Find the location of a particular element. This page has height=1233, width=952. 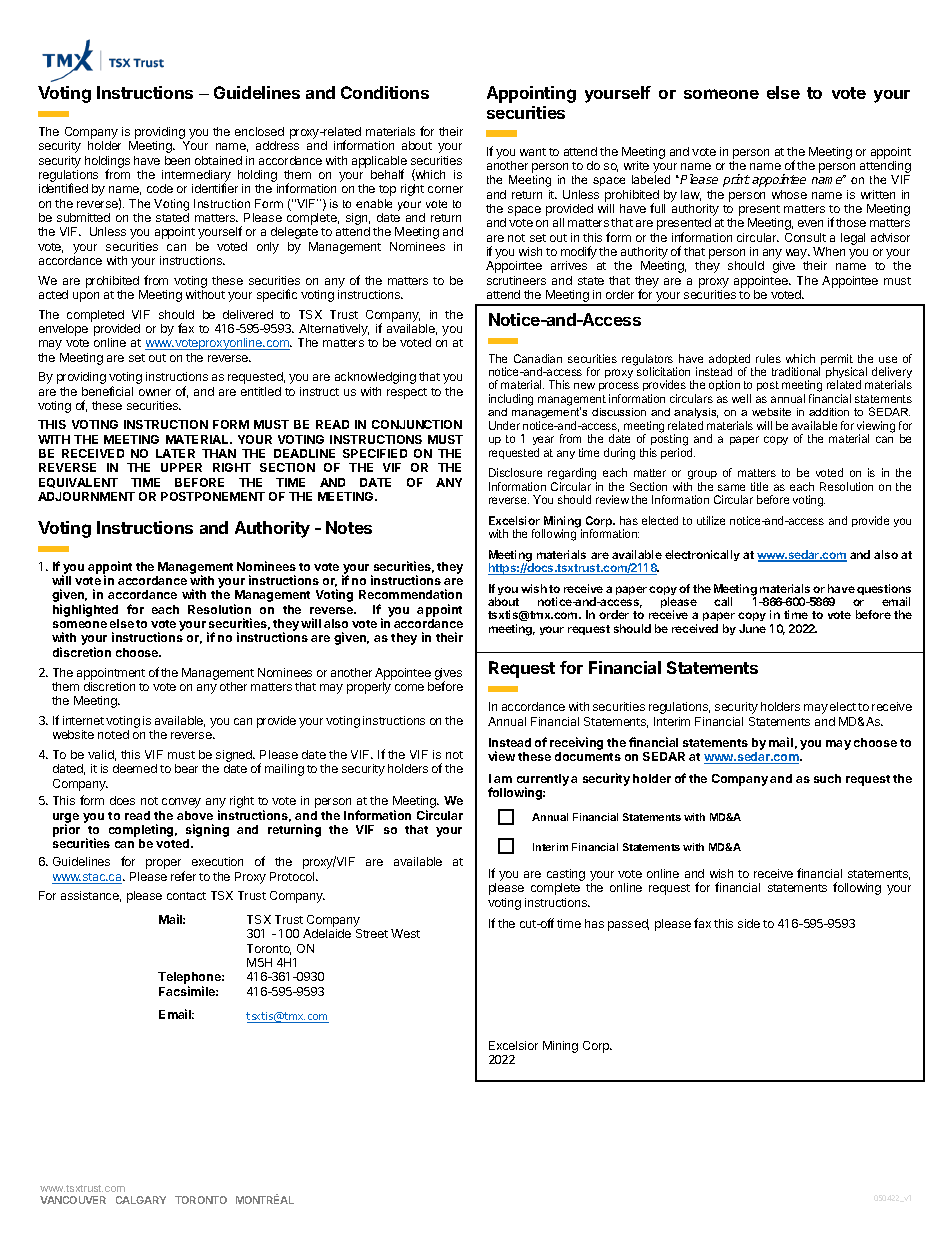

been is located at coordinates (177, 160).
